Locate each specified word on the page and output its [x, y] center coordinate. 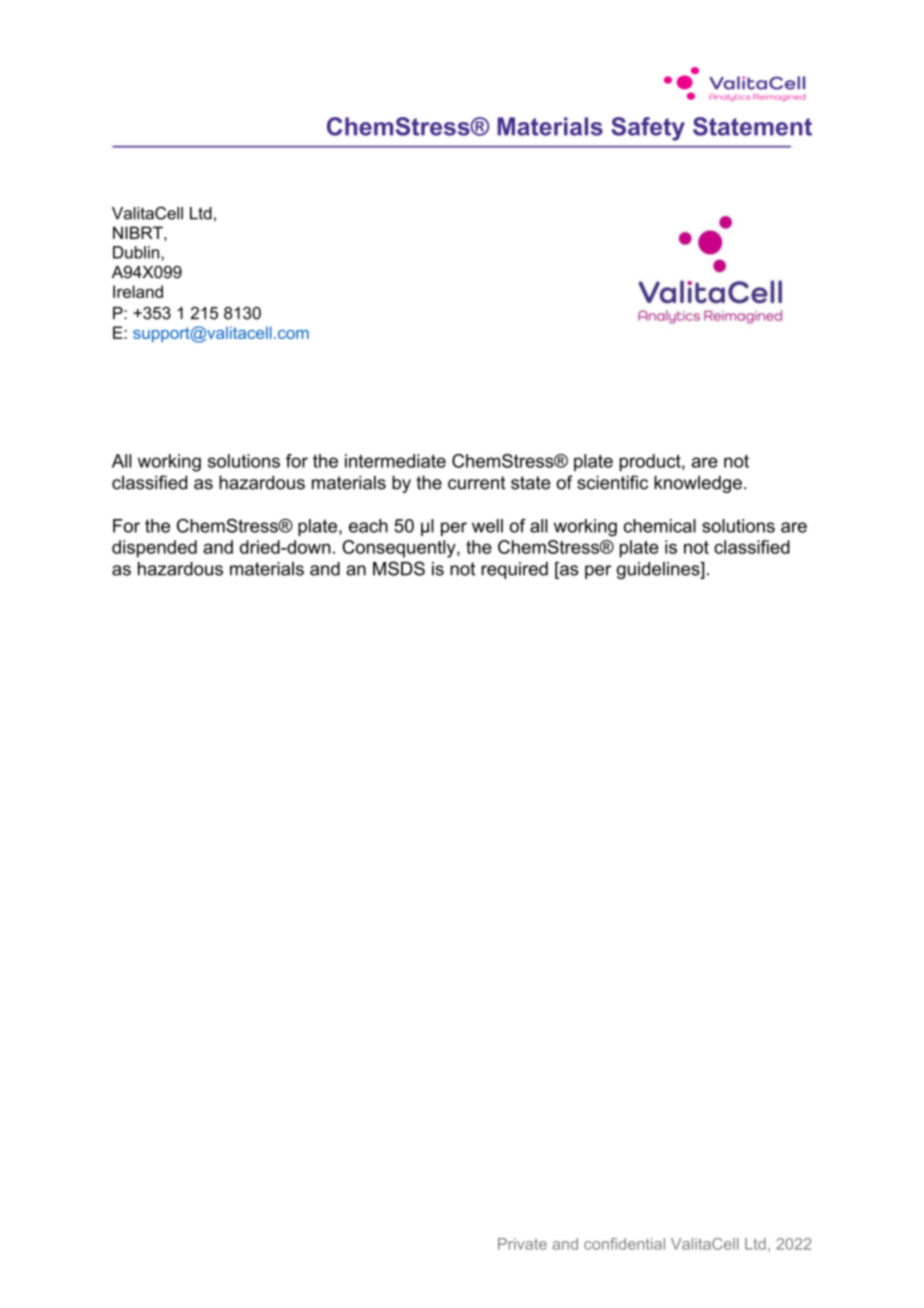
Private [522, 1244]
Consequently [400, 549]
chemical [660, 526]
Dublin [137, 252]
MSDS [399, 568]
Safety [648, 129]
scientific [612, 482]
